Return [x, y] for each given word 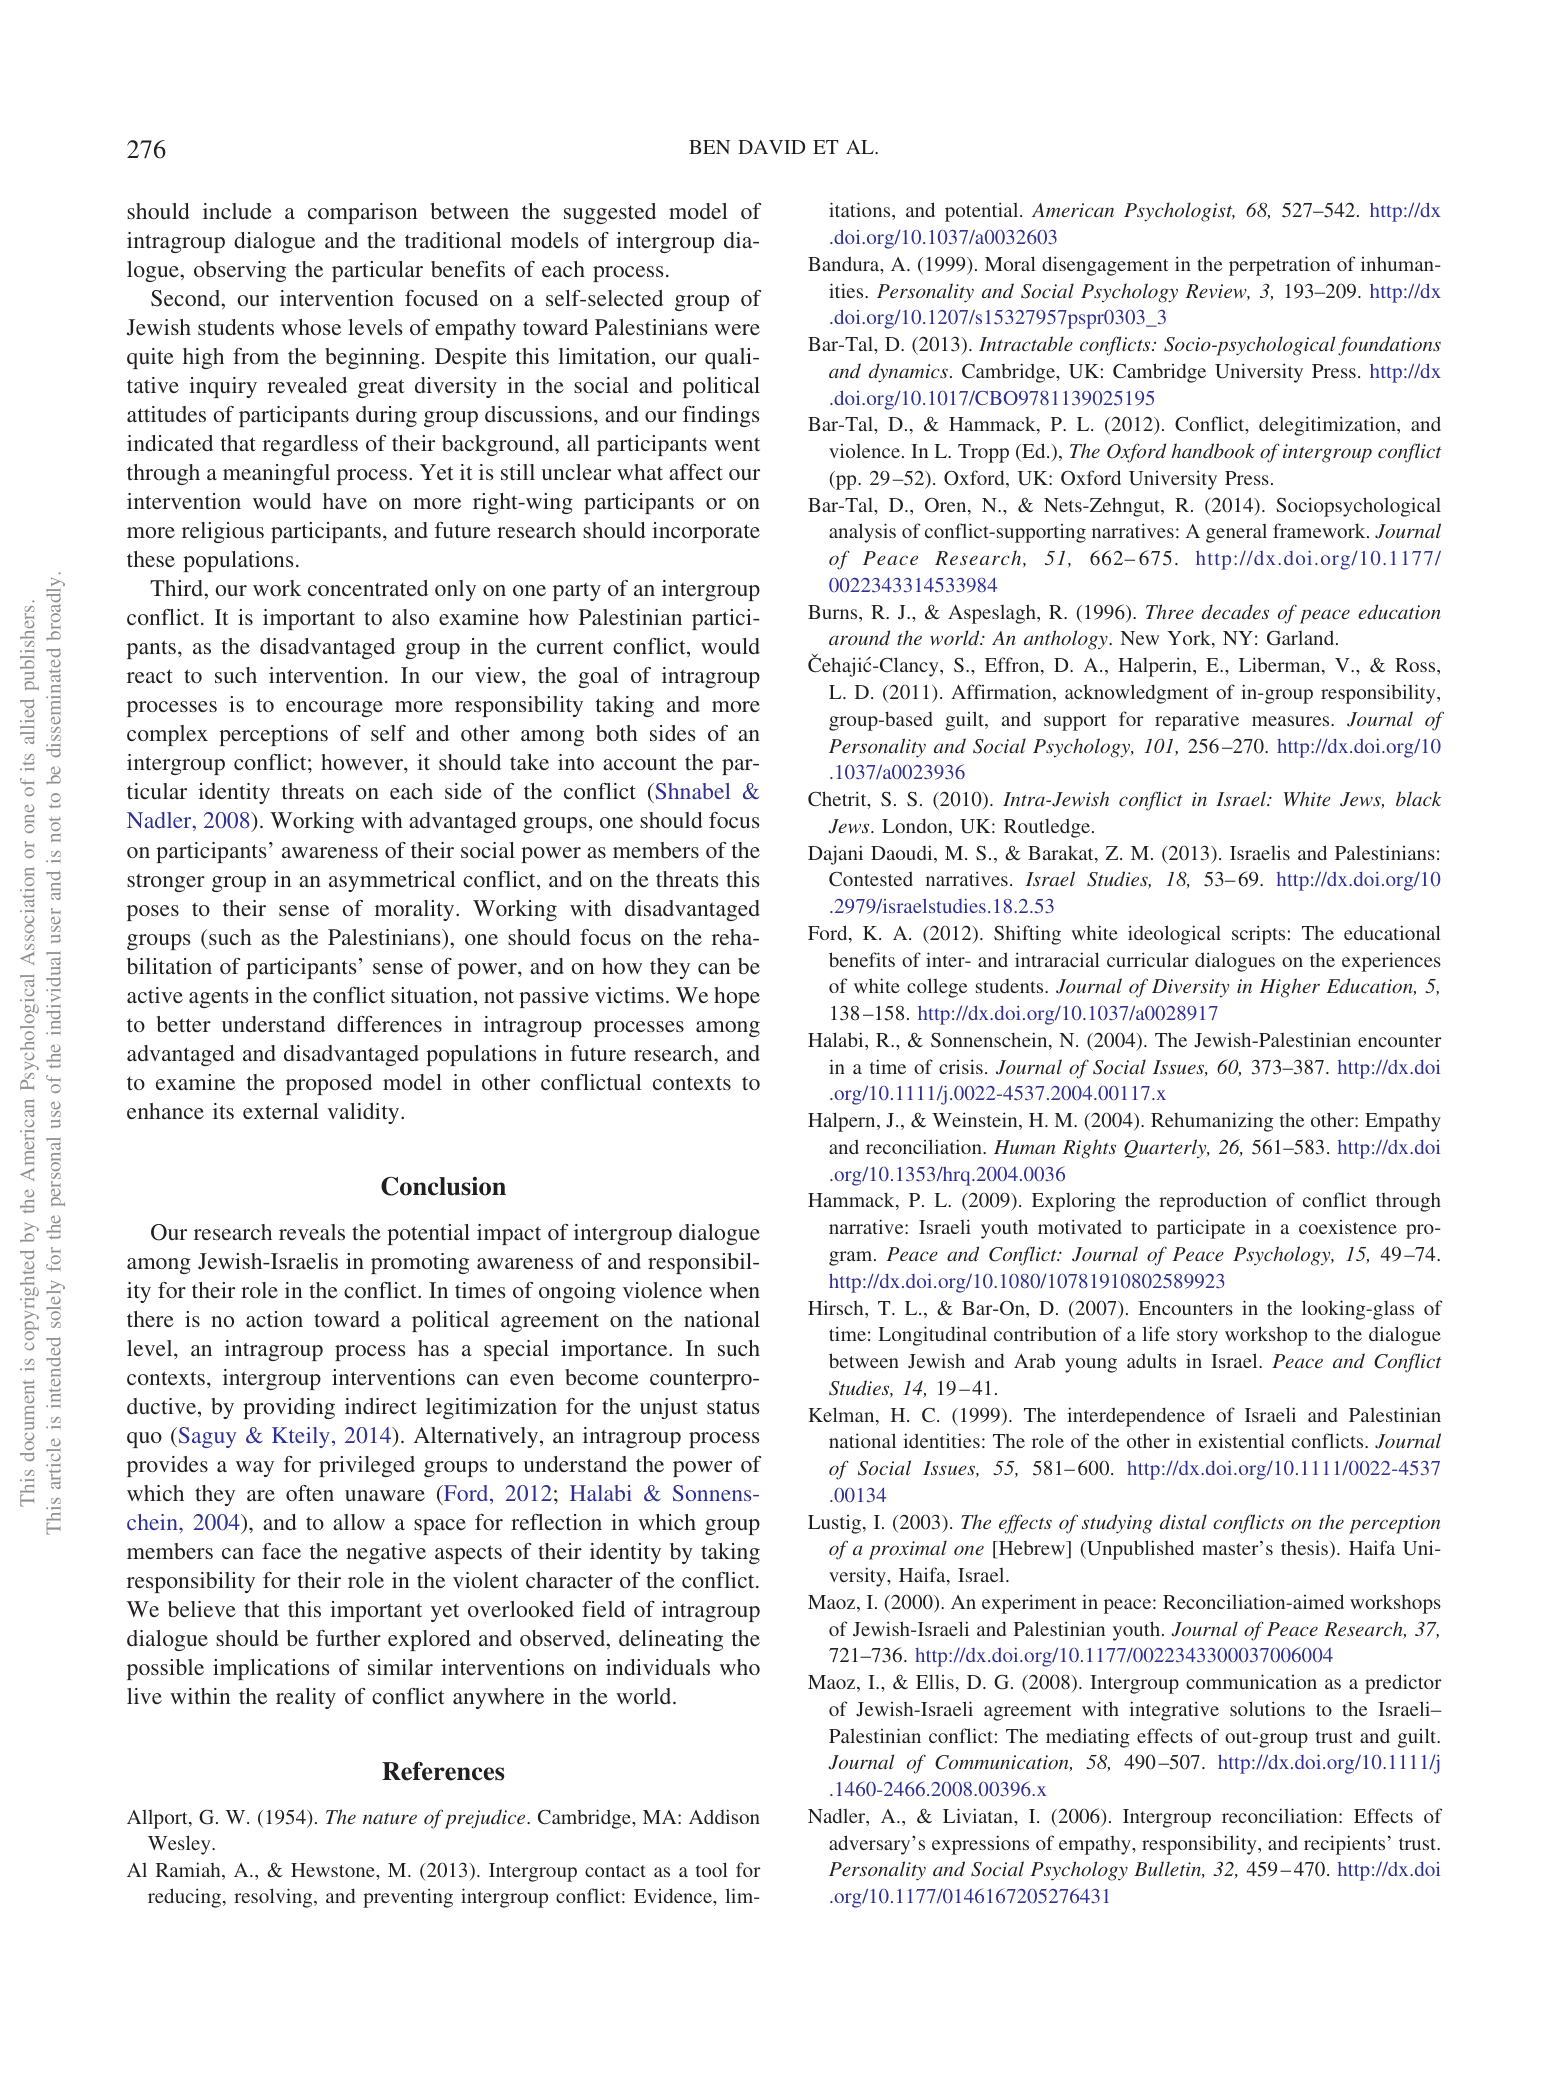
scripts [1258, 935]
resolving [274, 1898]
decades [1235, 611]
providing [289, 1408]
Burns [834, 612]
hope [737, 997]
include [237, 211]
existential [1242, 1440]
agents [218, 999]
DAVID [771, 147]
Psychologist [1179, 212]
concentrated [368, 588]
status [733, 1407]
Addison [724, 1816]
